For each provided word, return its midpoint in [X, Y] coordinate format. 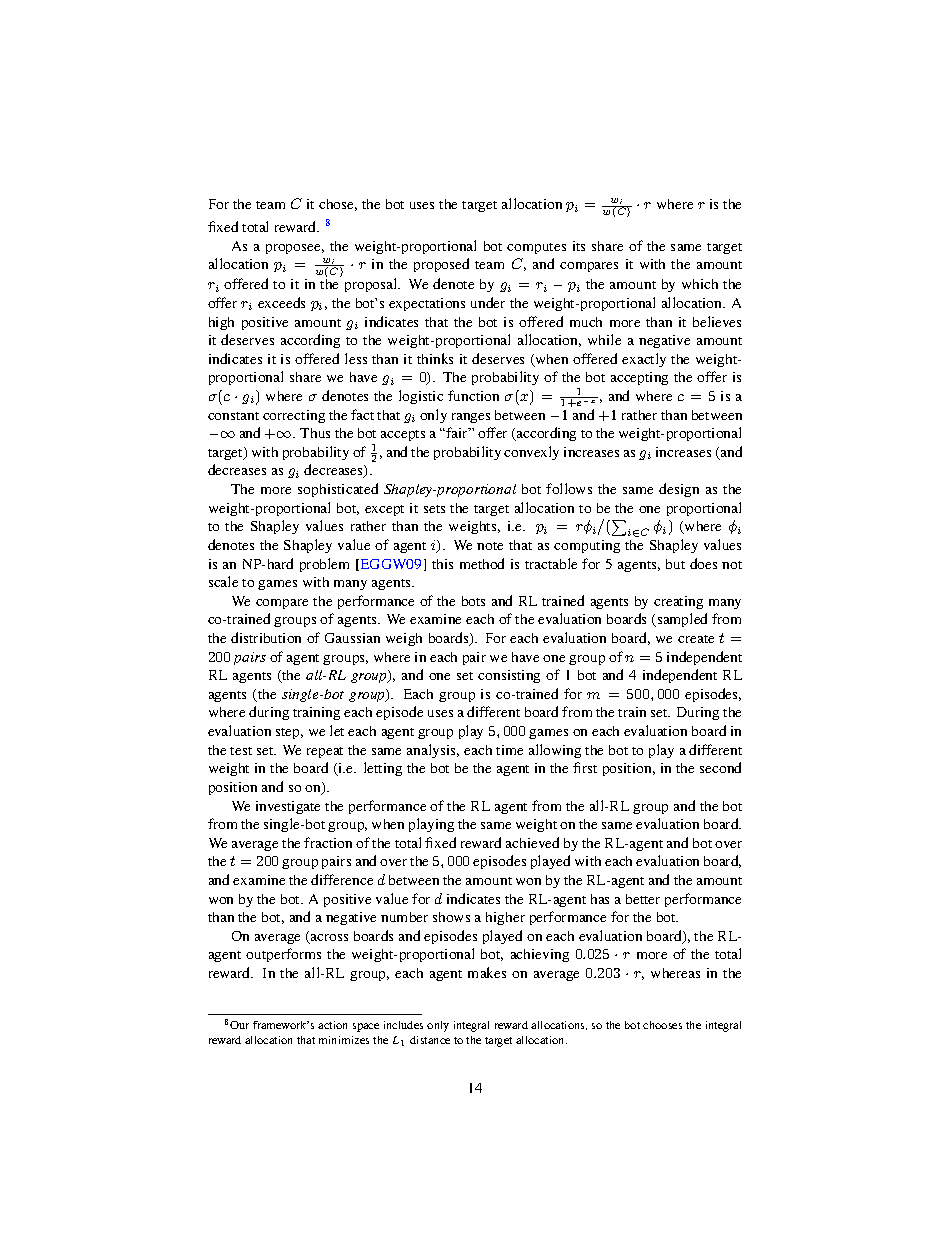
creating [678, 602]
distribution [266, 637]
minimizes [344, 1040]
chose [338, 205]
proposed [441, 265]
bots [473, 601]
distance [430, 1040]
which [700, 284]
